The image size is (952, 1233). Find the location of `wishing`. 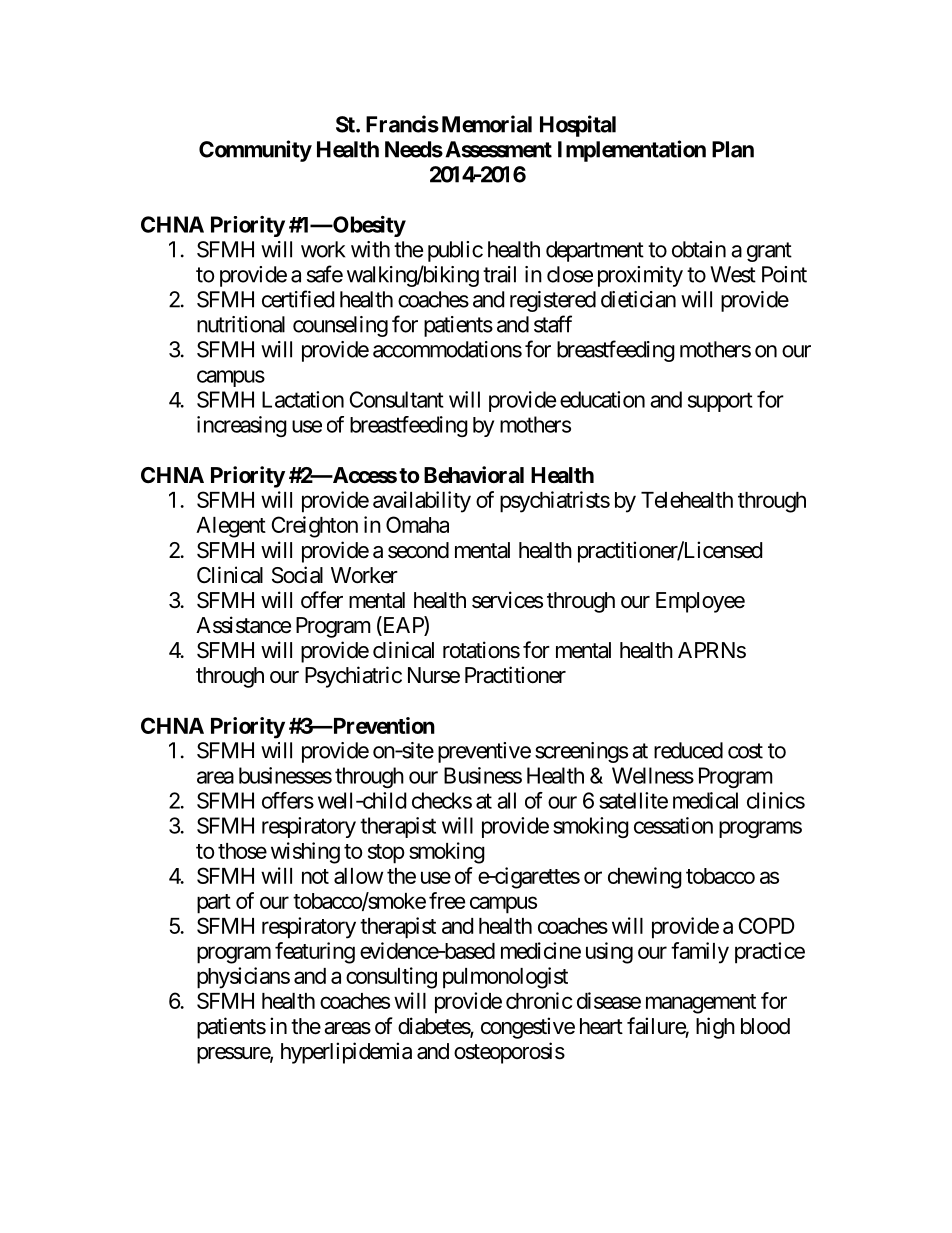

wishing is located at coordinates (305, 853).
